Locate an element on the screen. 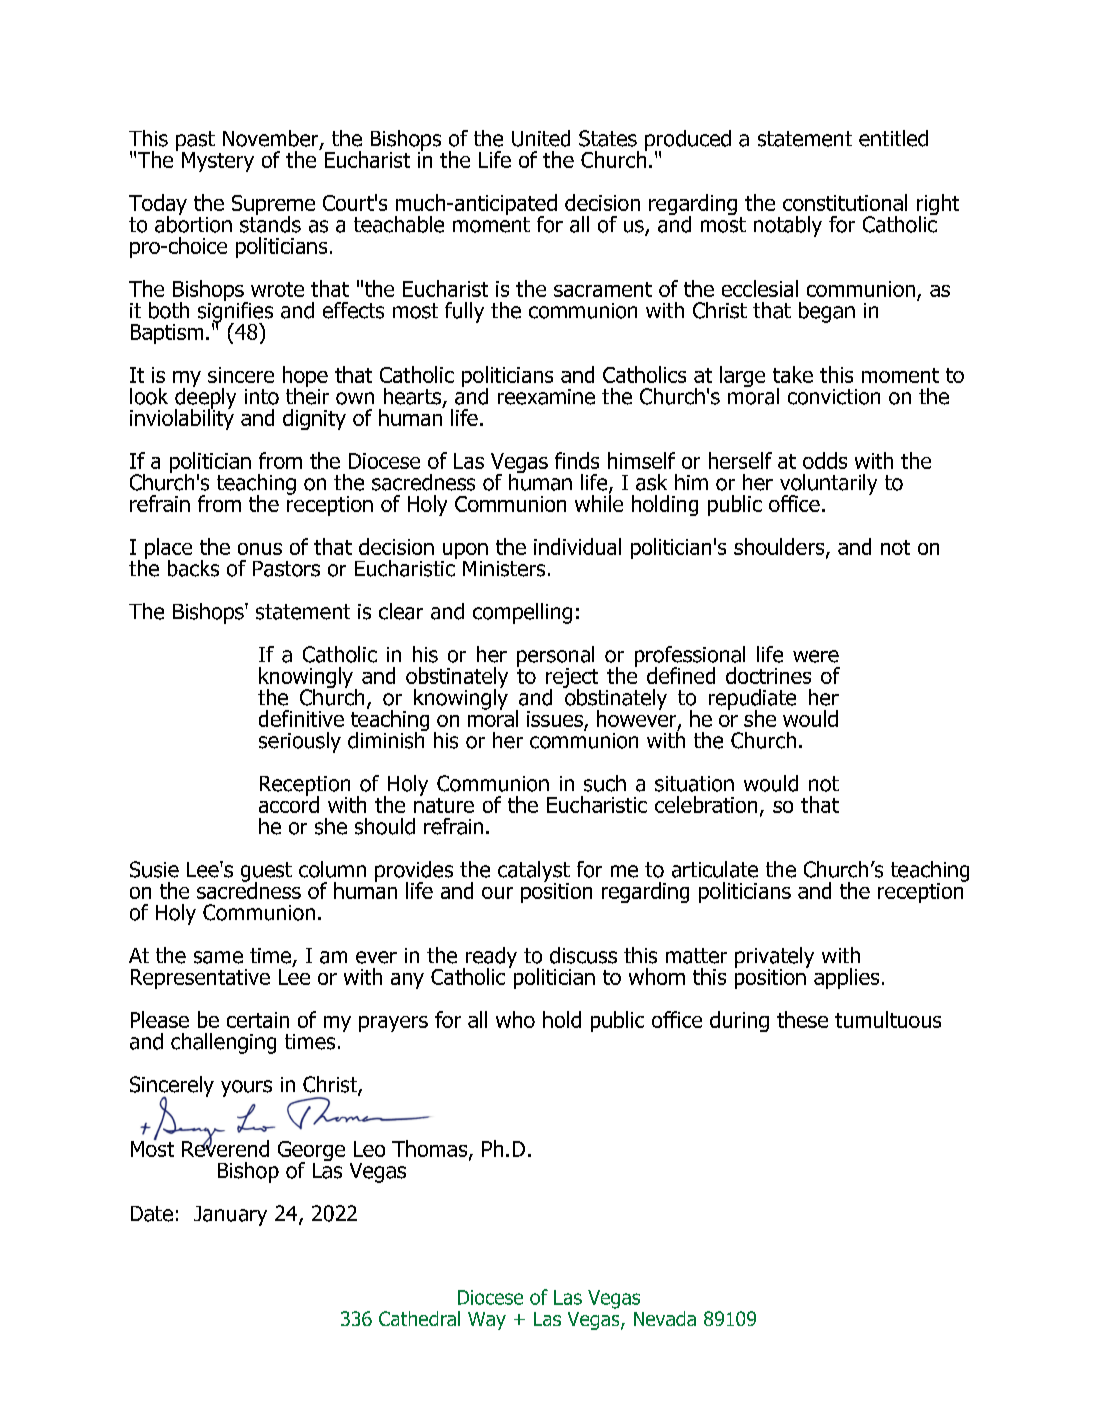 The width and height of the screenshot is (1097, 1419). United is located at coordinates (541, 138).
